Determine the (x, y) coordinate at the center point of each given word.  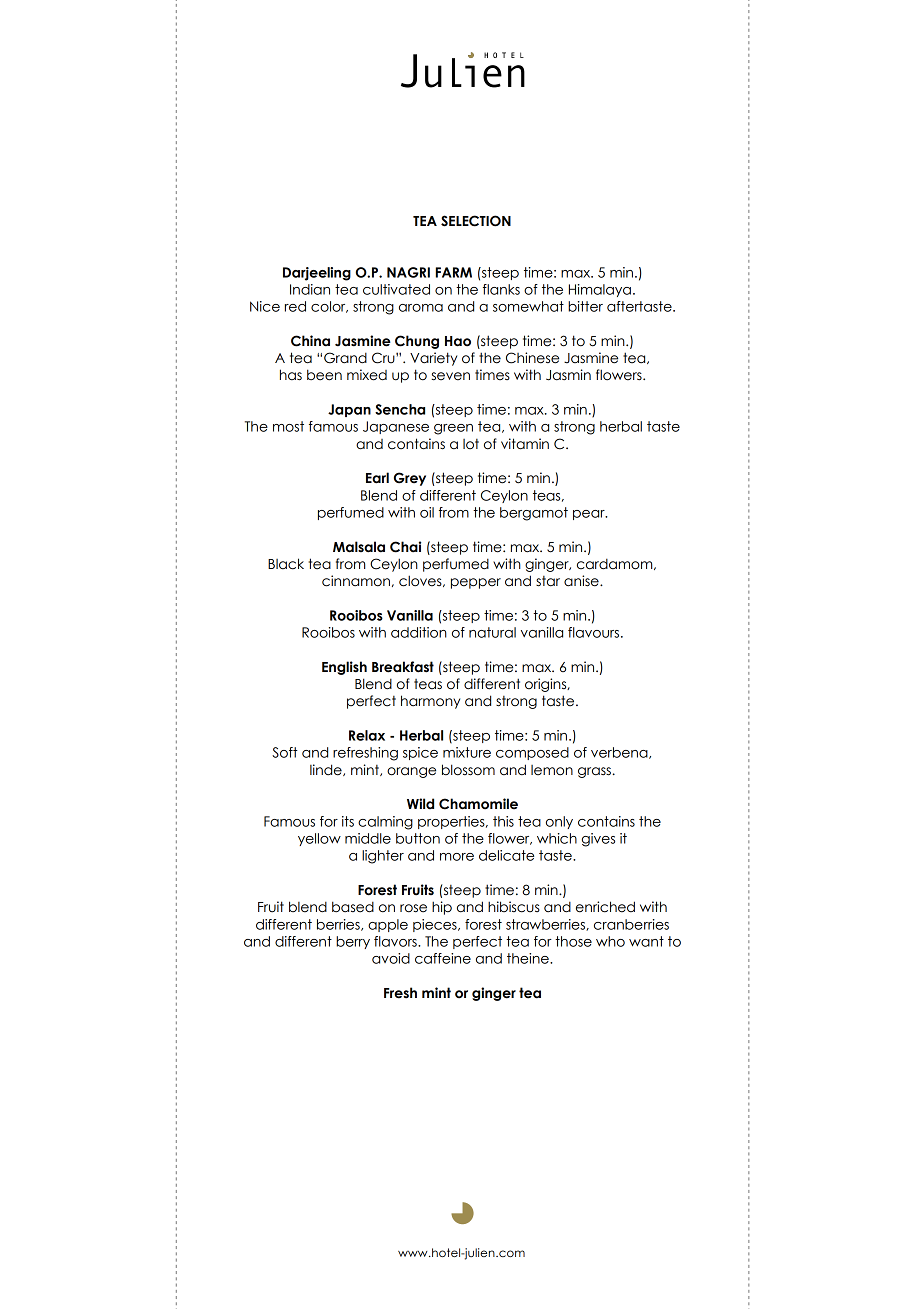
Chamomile (478, 804)
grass (594, 772)
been (324, 375)
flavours (595, 632)
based (353, 907)
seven (450, 376)
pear (590, 515)
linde (327, 770)
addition (419, 632)
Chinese (532, 358)
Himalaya (600, 290)
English (344, 668)
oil (427, 512)
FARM (454, 272)
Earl (377, 478)
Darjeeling (317, 274)
